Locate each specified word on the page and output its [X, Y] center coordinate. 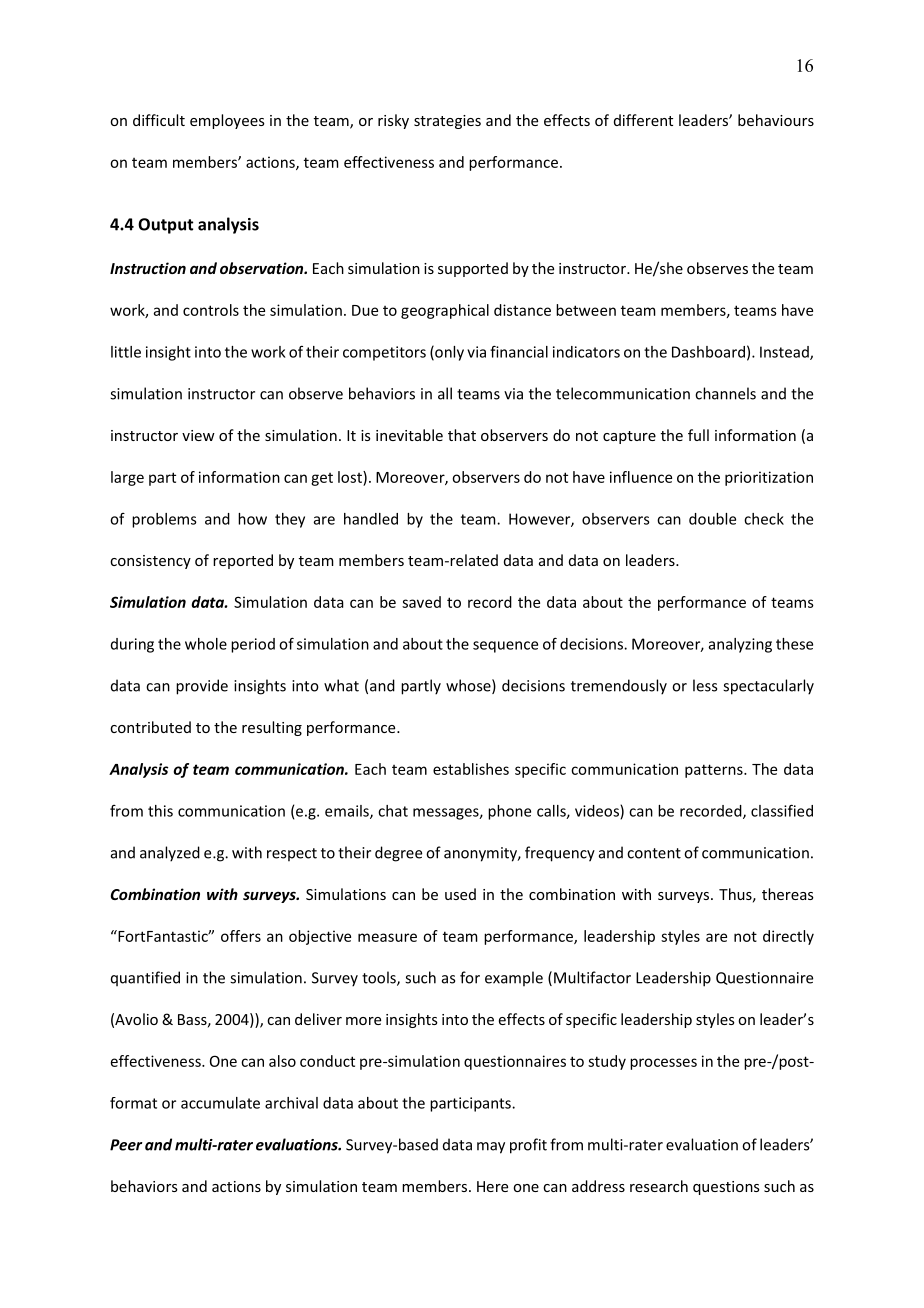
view [198, 435]
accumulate [220, 1103]
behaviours [776, 120]
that [462, 435]
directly [788, 937]
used [460, 894]
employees [227, 121]
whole [206, 644]
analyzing [740, 645]
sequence [505, 647]
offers [241, 936]
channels [725, 393]
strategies [447, 122]
